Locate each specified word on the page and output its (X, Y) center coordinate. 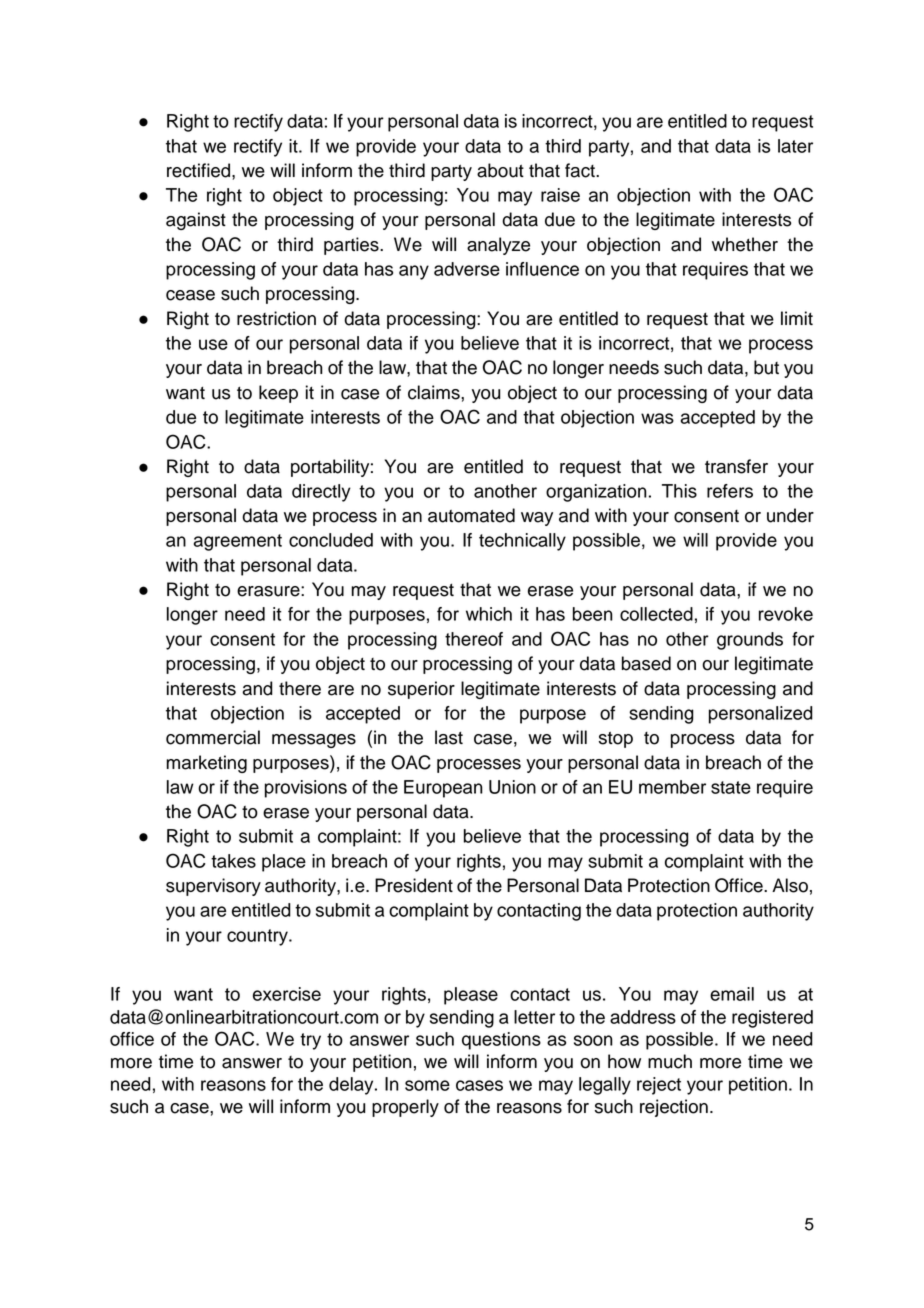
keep (278, 394)
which (489, 614)
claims (435, 392)
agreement (238, 542)
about (500, 170)
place (284, 863)
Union (512, 787)
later (795, 146)
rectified (198, 170)
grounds (750, 641)
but (766, 367)
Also (790, 885)
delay (352, 1086)
